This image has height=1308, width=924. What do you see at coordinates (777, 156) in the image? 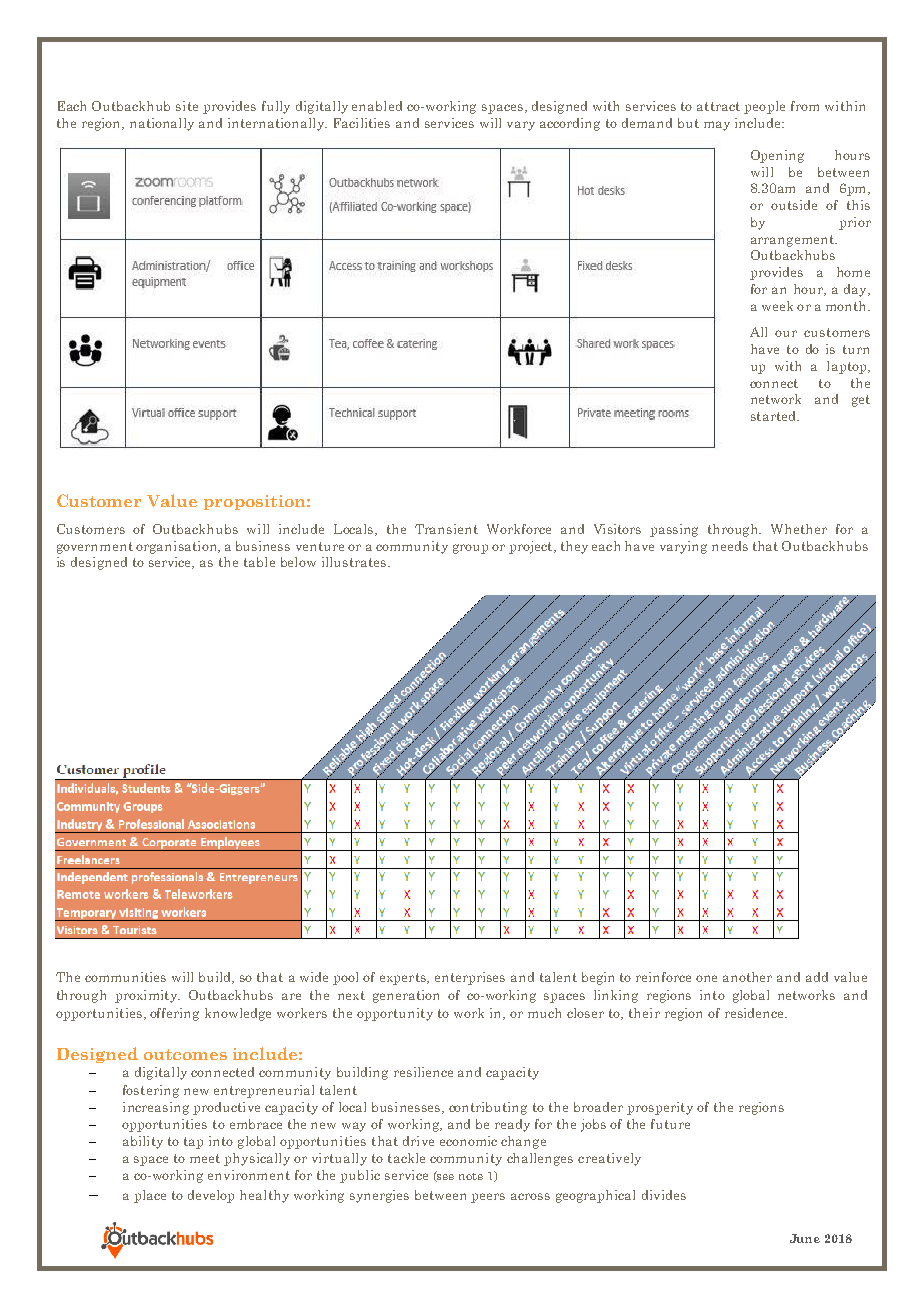
I see `Opening` at bounding box center [777, 156].
